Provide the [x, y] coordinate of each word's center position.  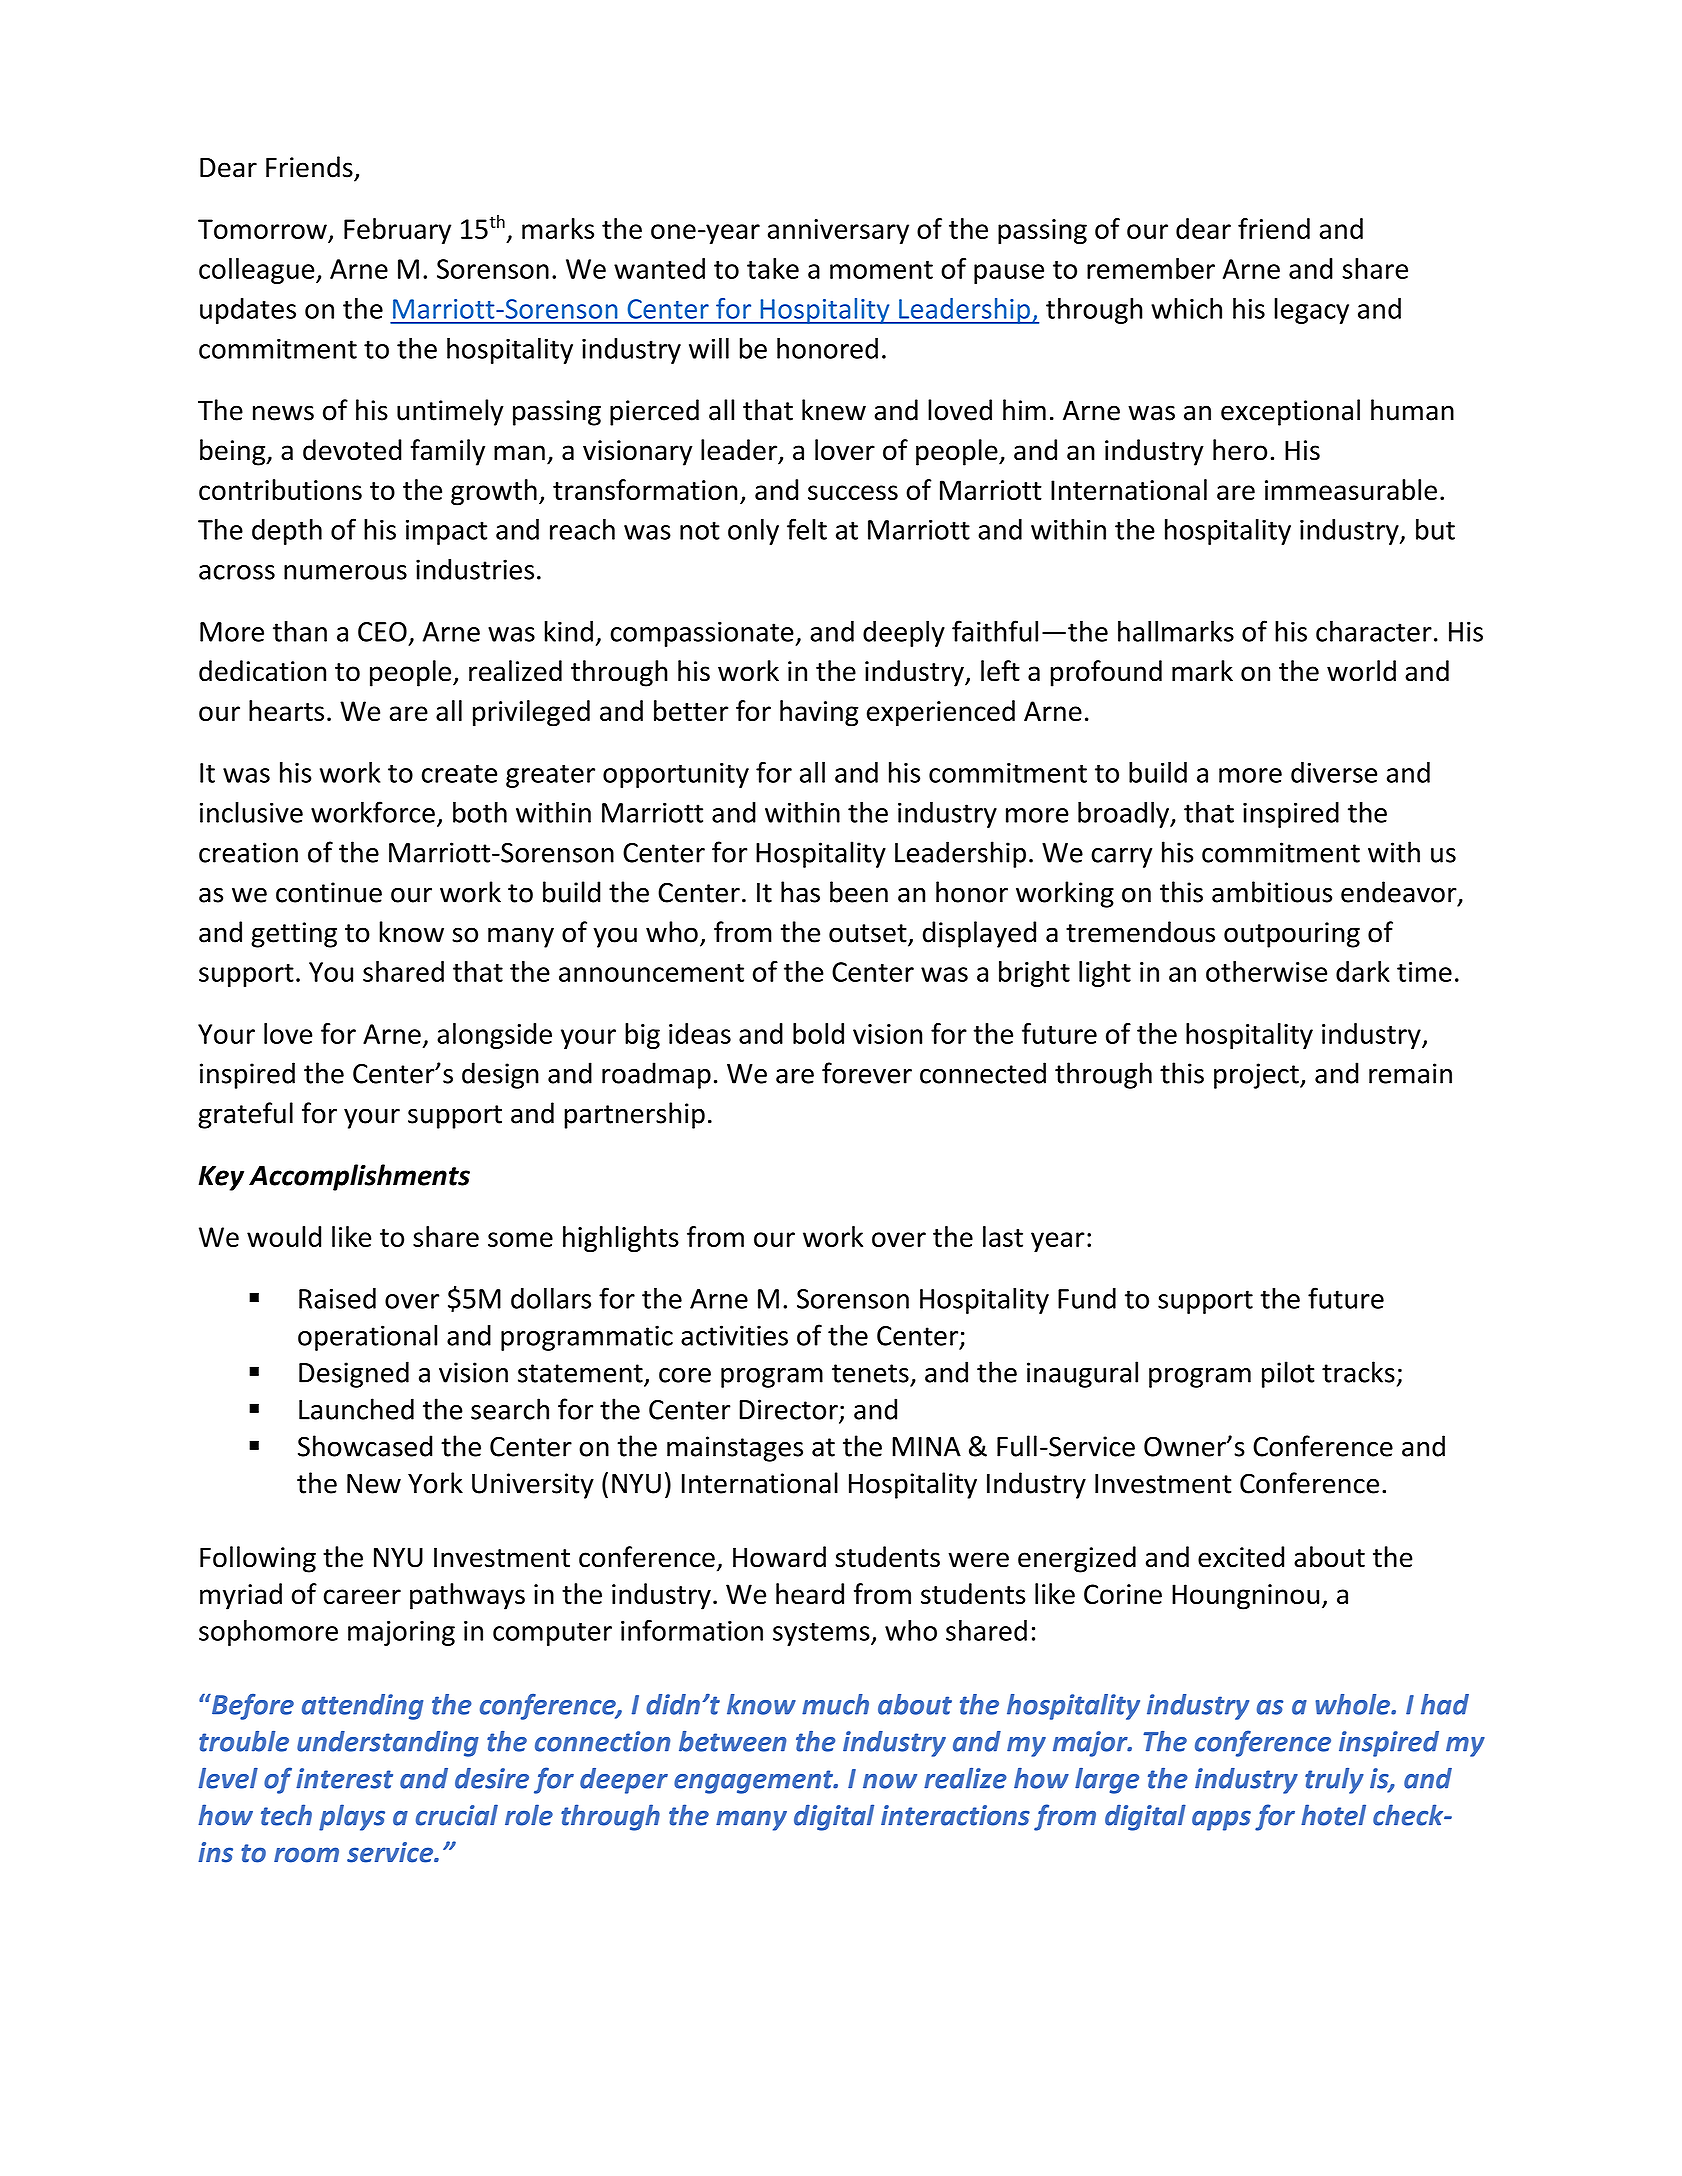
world [1361, 671]
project [1257, 1076]
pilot [1288, 1374]
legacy [1311, 311]
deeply [904, 633]
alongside [494, 1036]
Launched [356, 1409]
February [397, 231]
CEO [382, 632]
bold [818, 1033]
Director [789, 1410]
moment [881, 270]
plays [352, 1817]
